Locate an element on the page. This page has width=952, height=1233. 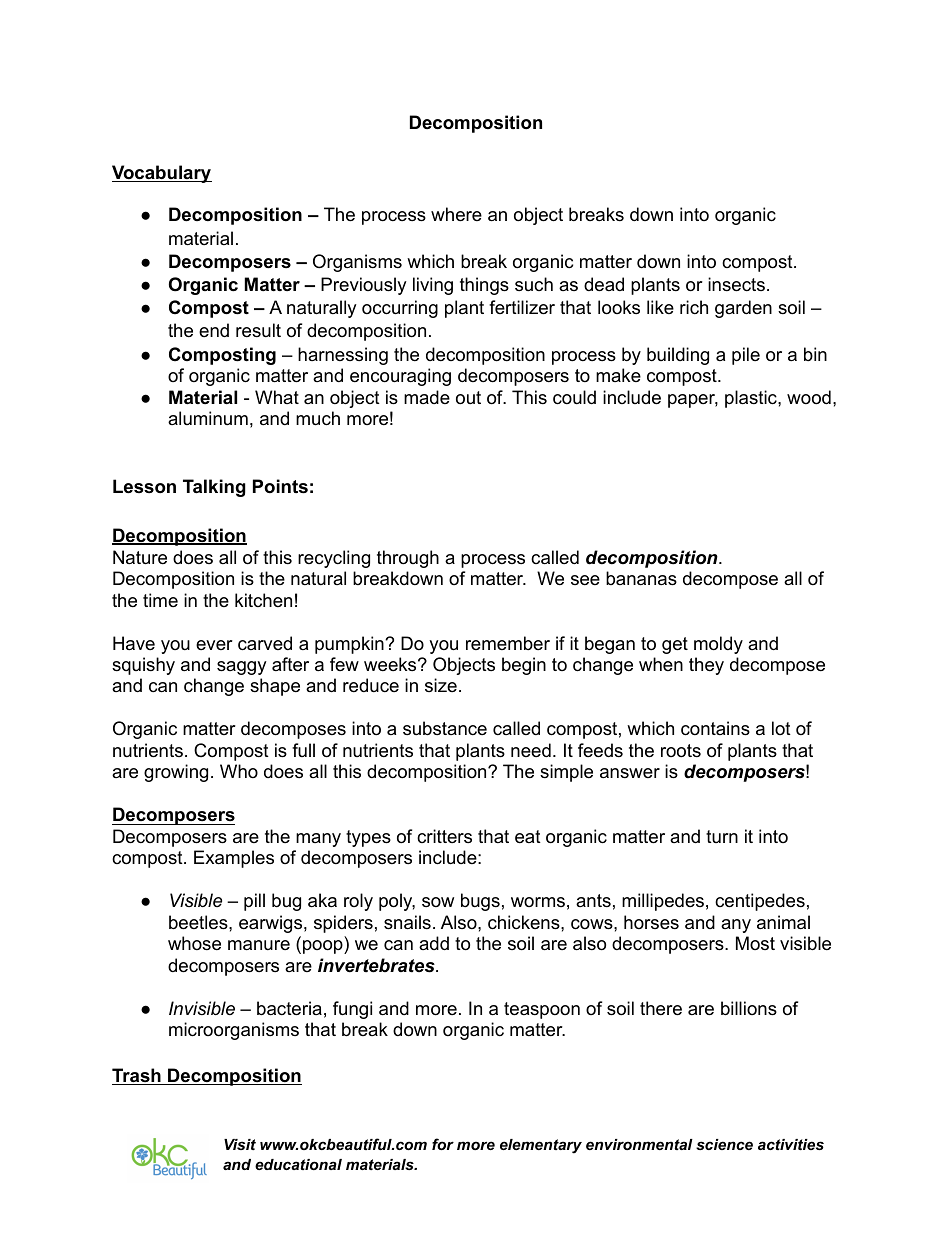
Visit is located at coordinates (240, 1144).
